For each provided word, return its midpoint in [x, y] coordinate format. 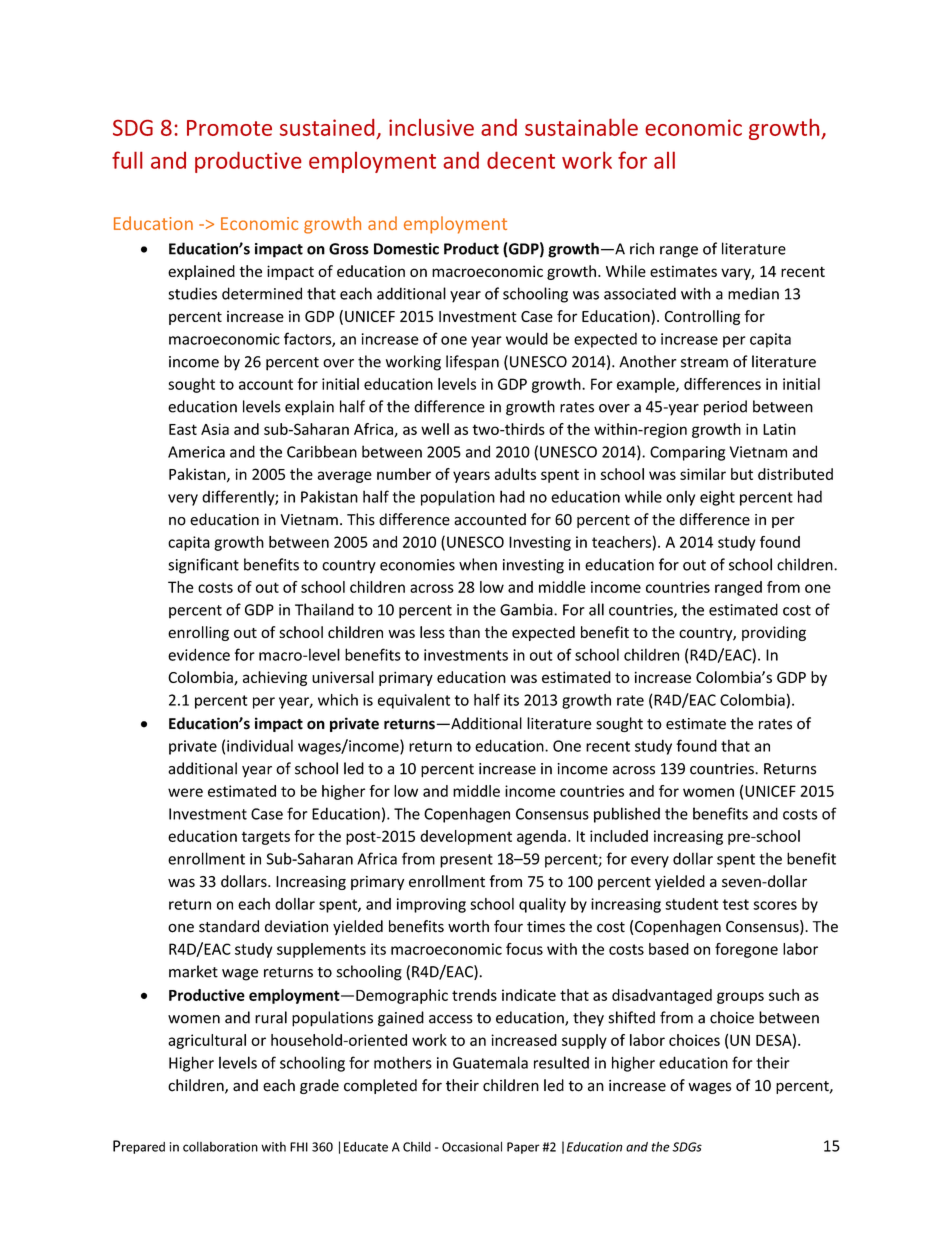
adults [515, 474]
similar [703, 474]
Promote [229, 128]
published [627, 815]
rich [642, 248]
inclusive [431, 127]
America [196, 452]
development [466, 837]
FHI [299, 1147]
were [185, 792]
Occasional [472, 1147]
